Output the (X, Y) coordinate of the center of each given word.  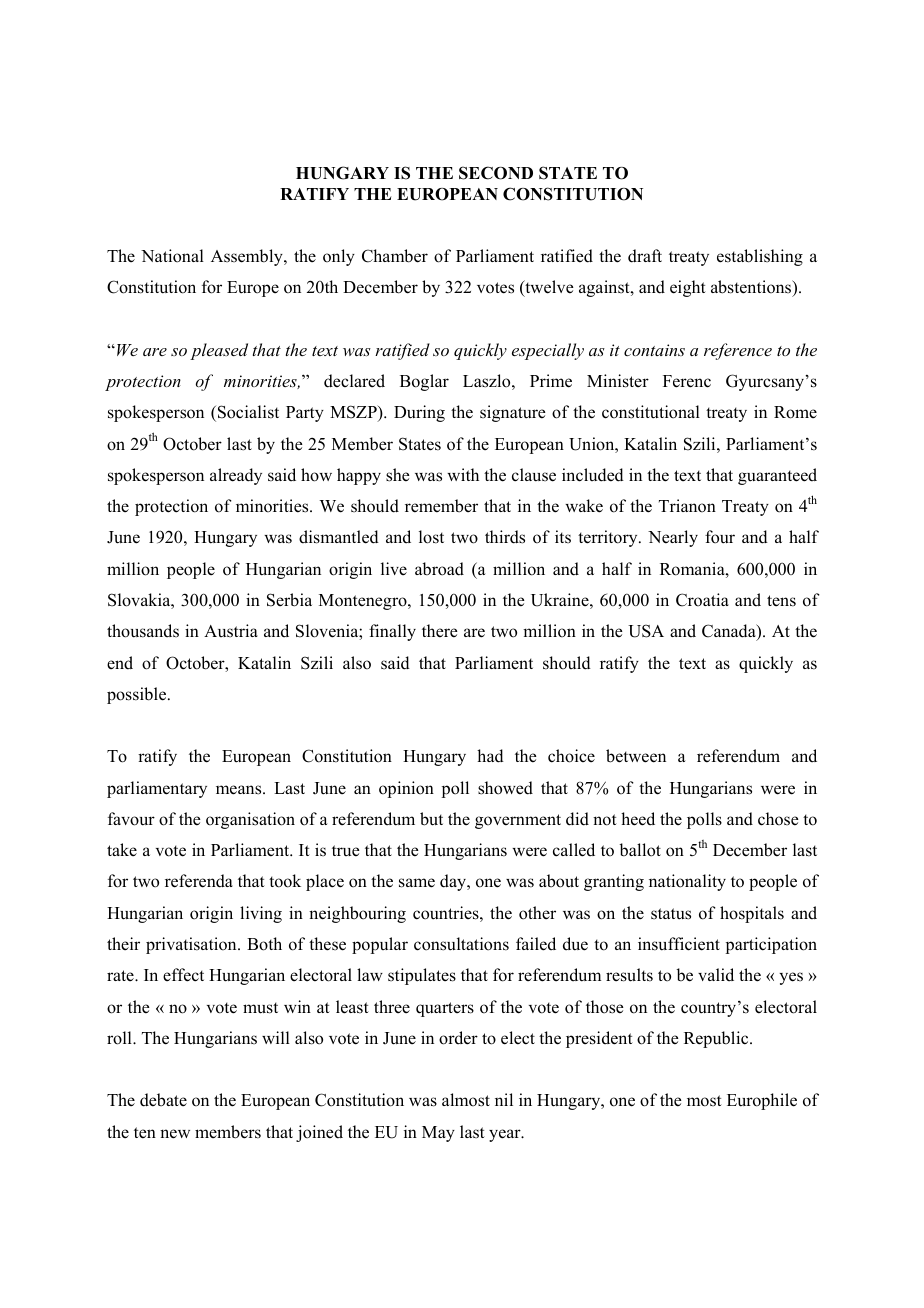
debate (163, 1100)
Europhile (762, 1101)
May (438, 1134)
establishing (760, 257)
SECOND (496, 173)
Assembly (248, 257)
